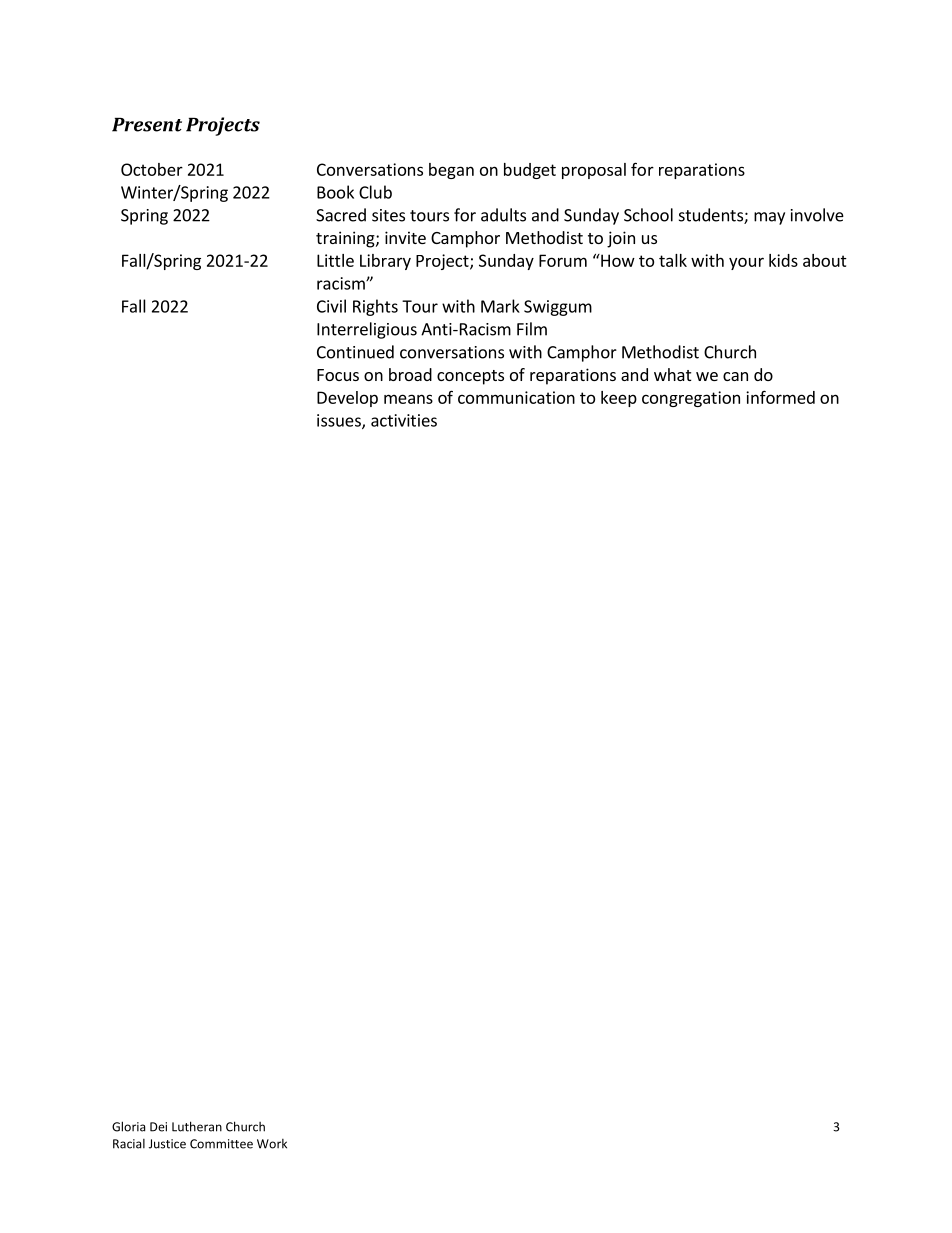 Image resolution: width=952 pixels, height=1233 pixels. What do you see at coordinates (451, 171) in the image?
I see `began` at bounding box center [451, 171].
